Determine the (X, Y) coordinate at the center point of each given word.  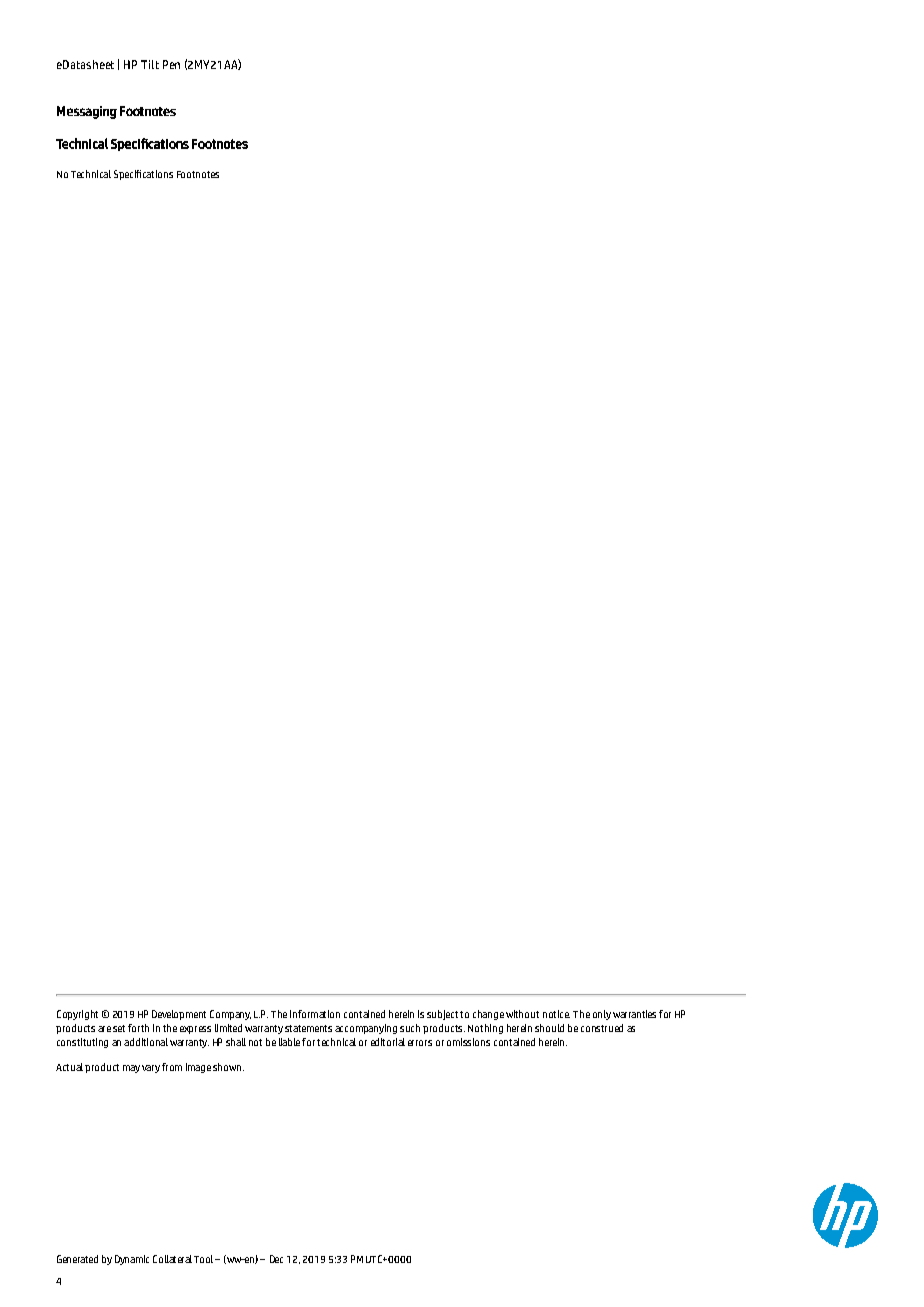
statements (308, 1028)
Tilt (150, 64)
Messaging (87, 112)
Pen (171, 64)
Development (179, 1015)
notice (556, 1014)
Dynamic (132, 1260)
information (315, 1014)
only (602, 1015)
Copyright (77, 1015)
